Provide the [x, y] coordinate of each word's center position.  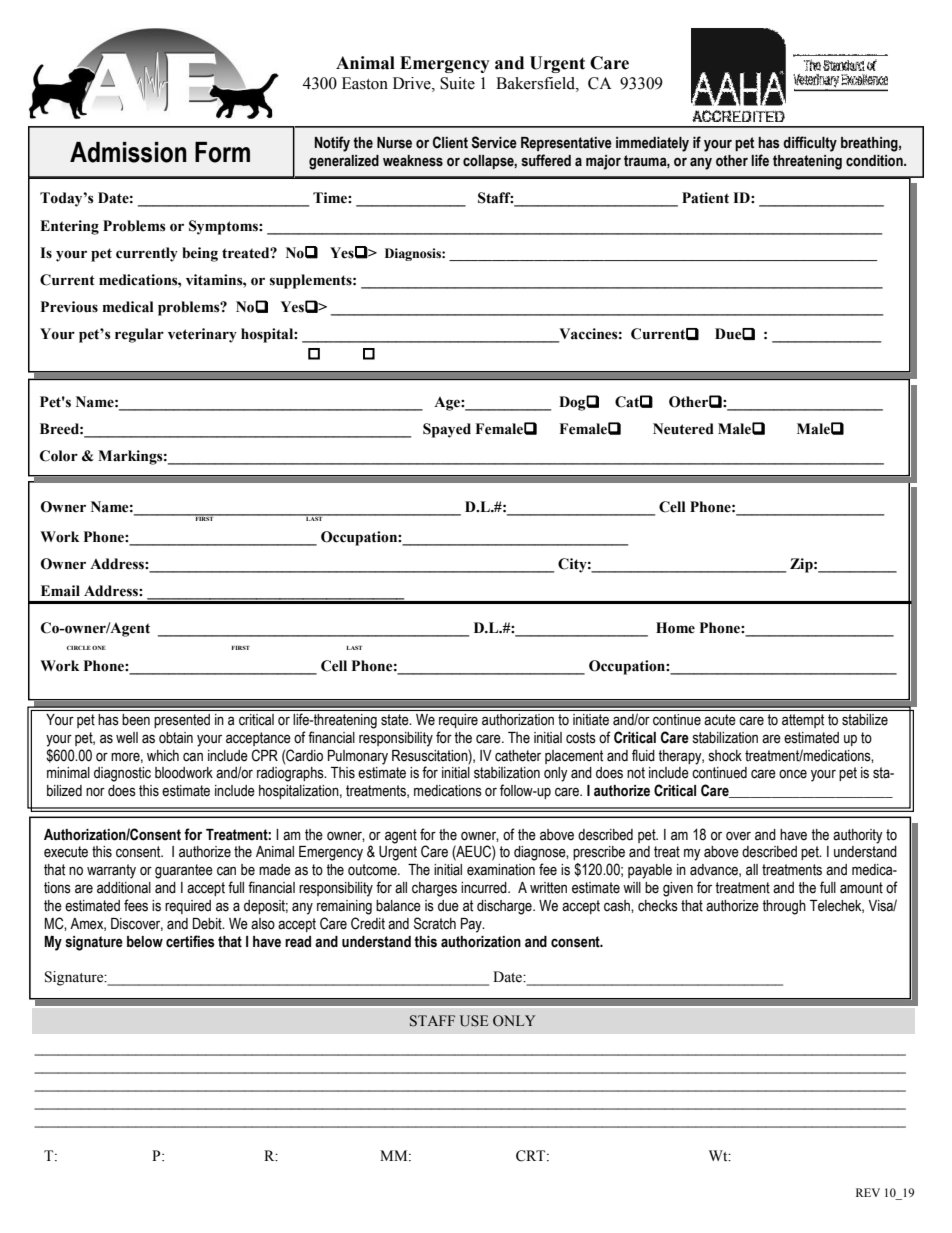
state [396, 720]
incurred [485, 888]
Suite [457, 83]
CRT [532, 1156]
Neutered [683, 429]
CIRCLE [79, 648]
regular [139, 335]
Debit [208, 924]
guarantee [184, 871]
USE [474, 1021]
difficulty [810, 144]
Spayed [447, 430]
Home [675, 628]
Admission [128, 152]
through [784, 907]
